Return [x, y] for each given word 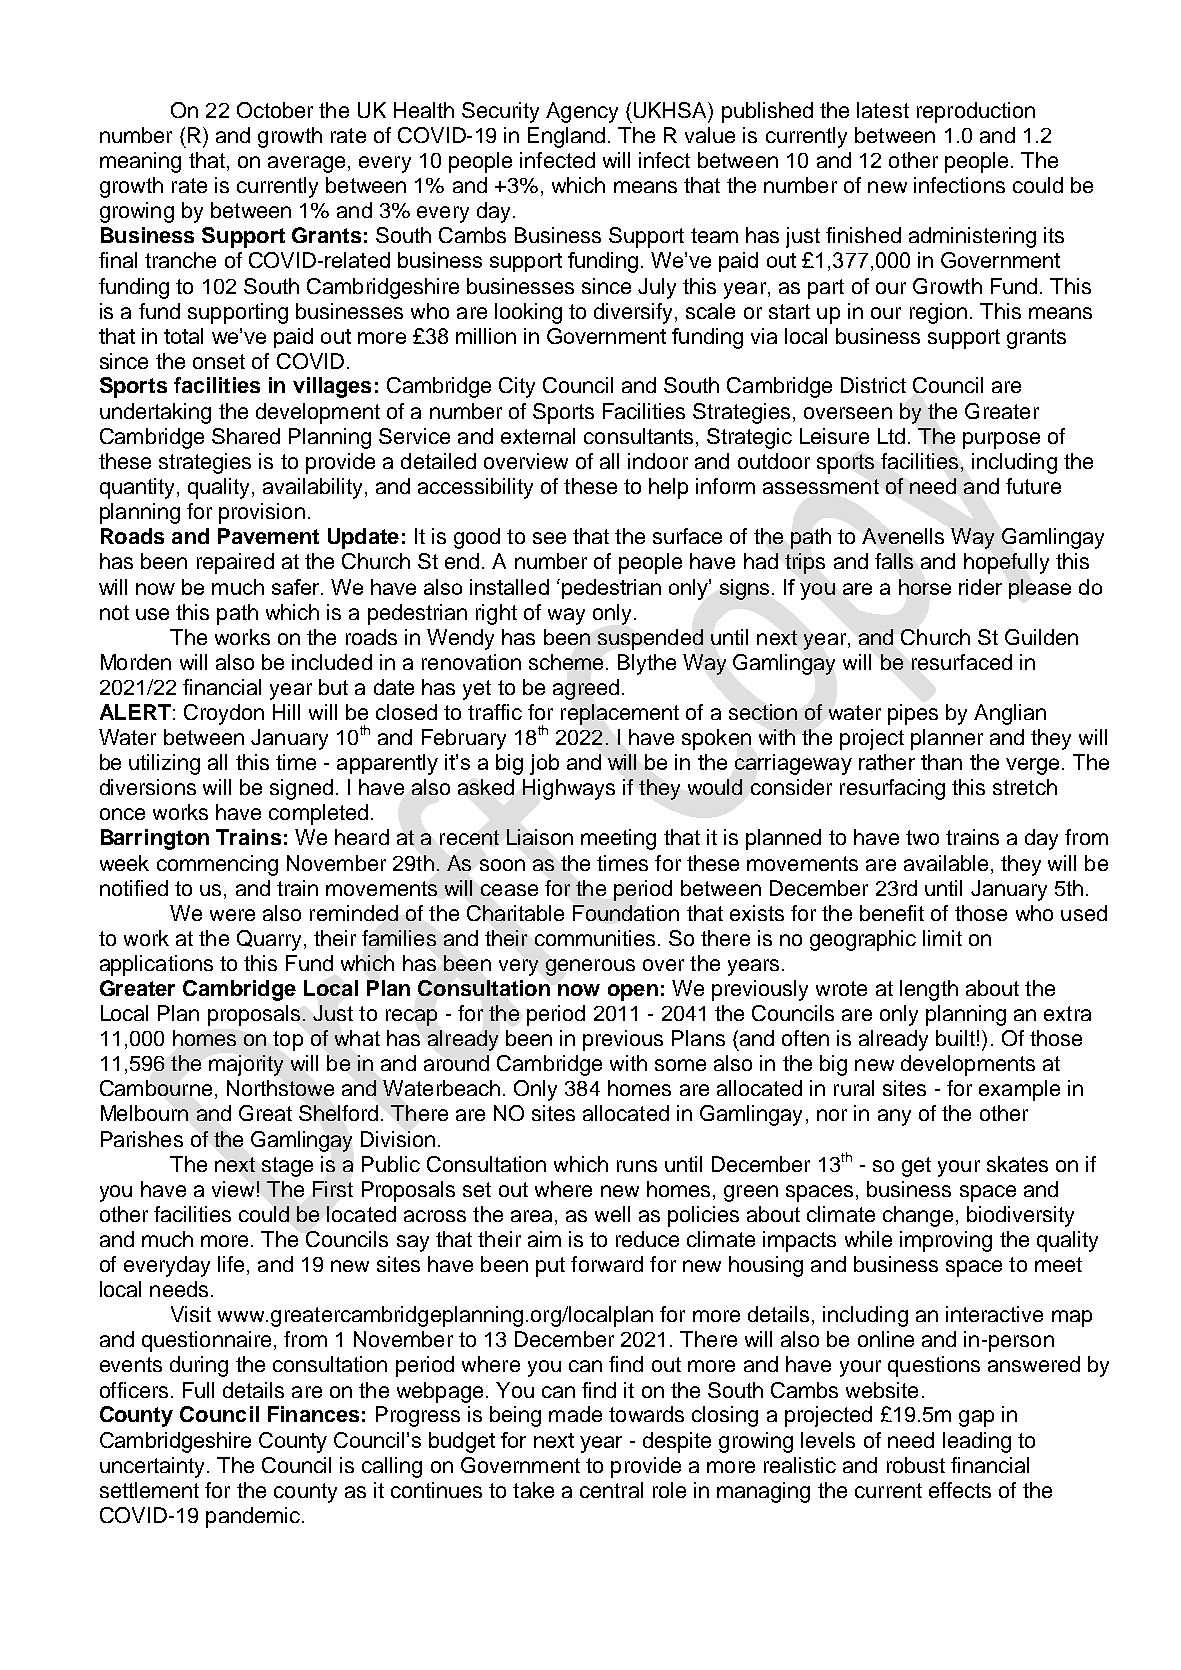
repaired [235, 563]
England [566, 137]
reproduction [976, 112]
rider [980, 587]
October [275, 110]
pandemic [253, 1517]
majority [246, 1065]
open [633, 992]
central [611, 1490]
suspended [650, 639]
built [955, 1038]
